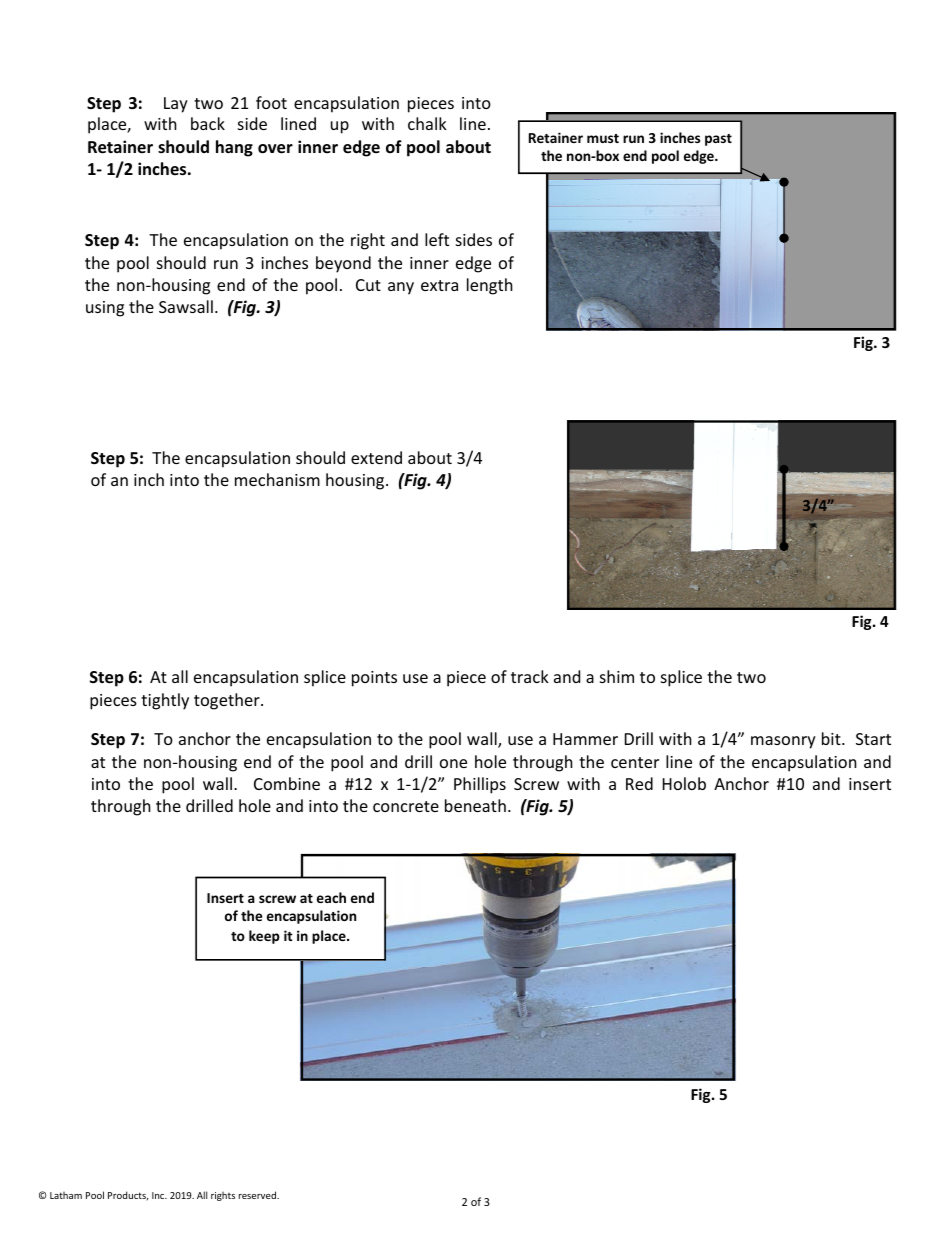 The width and height of the document is (952, 1233). I want to click on Lay, so click(176, 105).
